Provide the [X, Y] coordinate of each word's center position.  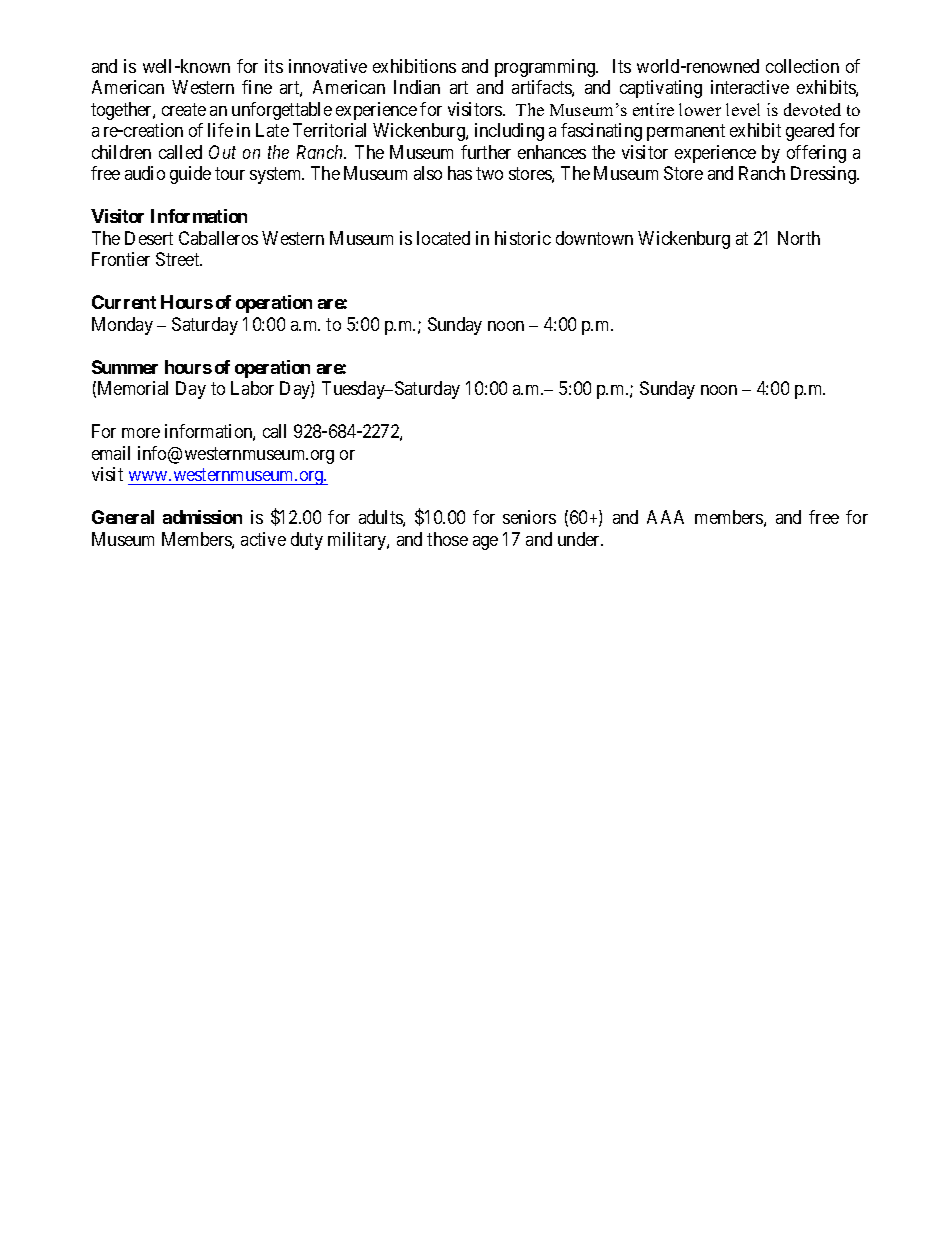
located [443, 238]
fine [257, 87]
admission [202, 517]
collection [802, 66]
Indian [417, 87]
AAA [665, 517]
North [799, 238]
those [447, 539]
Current [124, 302]
